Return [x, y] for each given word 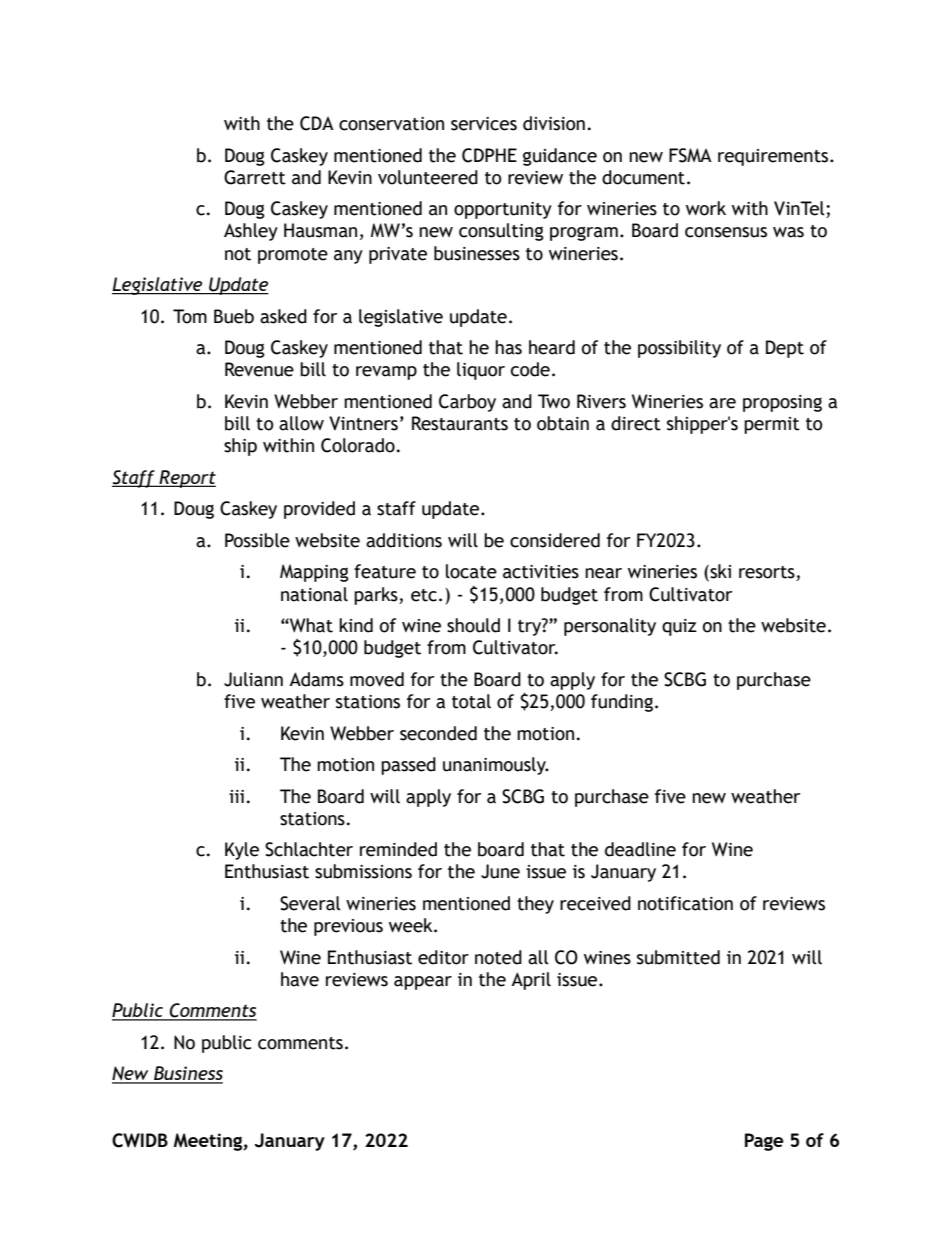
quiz [679, 627]
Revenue [259, 369]
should [473, 625]
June [500, 871]
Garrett [255, 177]
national [314, 594]
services [484, 124]
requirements [774, 157]
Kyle [242, 851]
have [300, 979]
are [722, 403]
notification [685, 903]
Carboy [467, 403]
